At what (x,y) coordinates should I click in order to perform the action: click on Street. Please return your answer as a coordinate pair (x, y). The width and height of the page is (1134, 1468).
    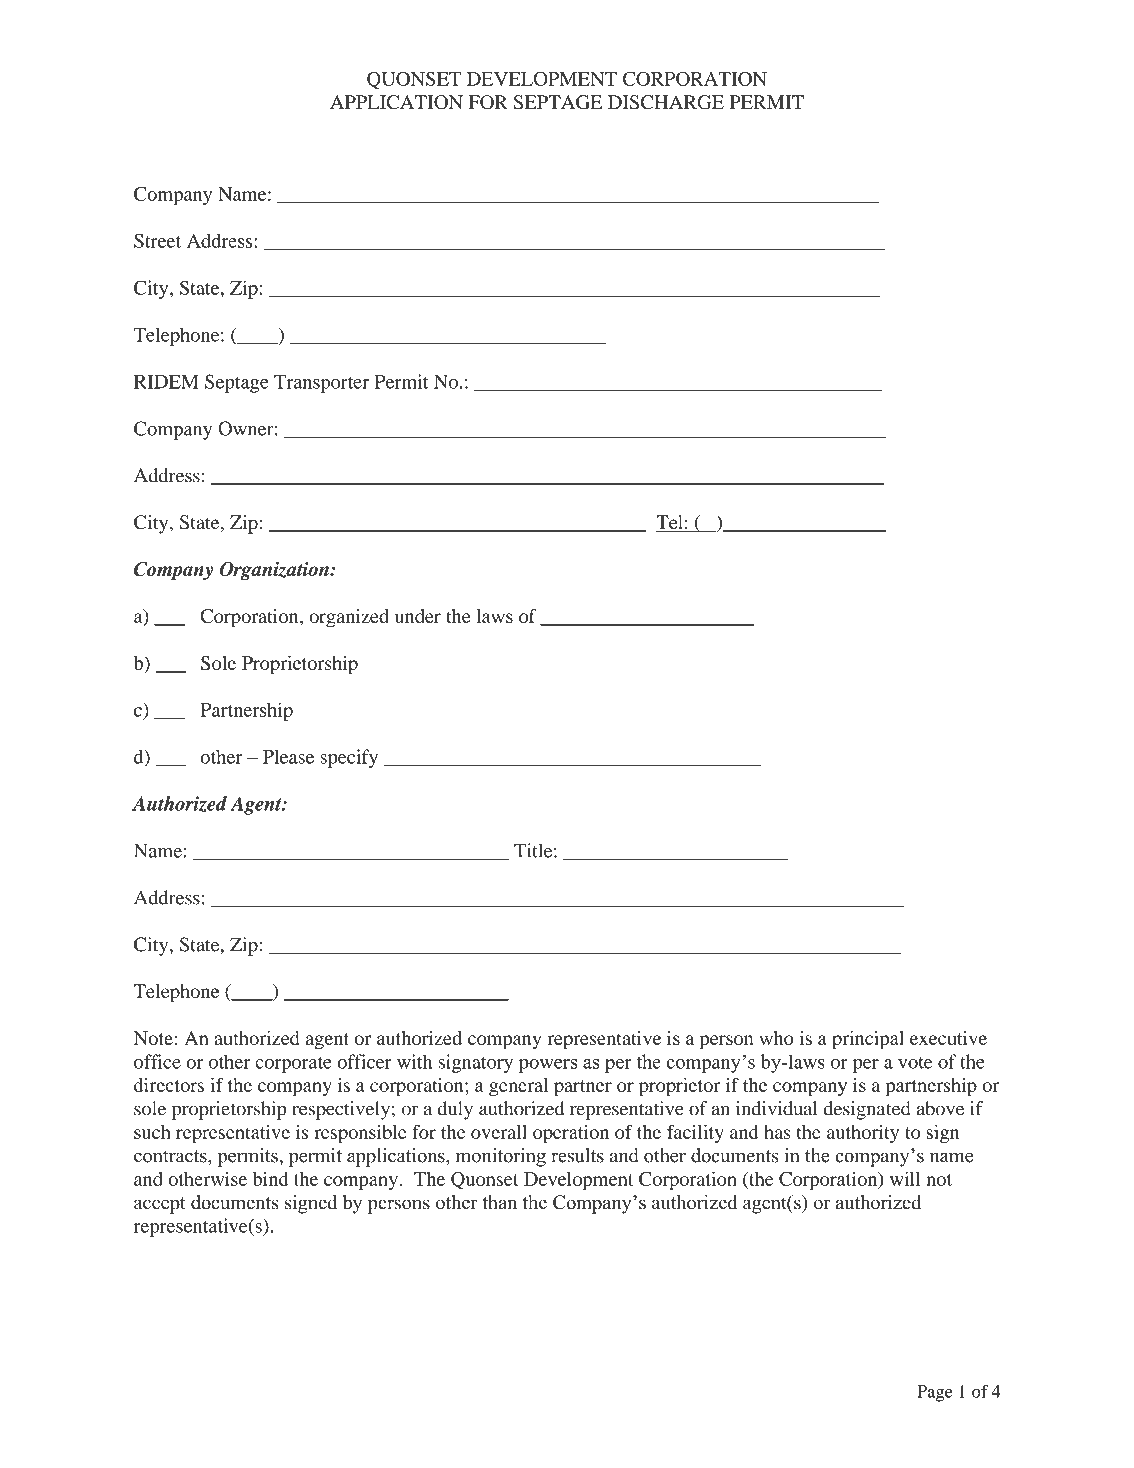
    Looking at the image, I should click on (157, 240).
